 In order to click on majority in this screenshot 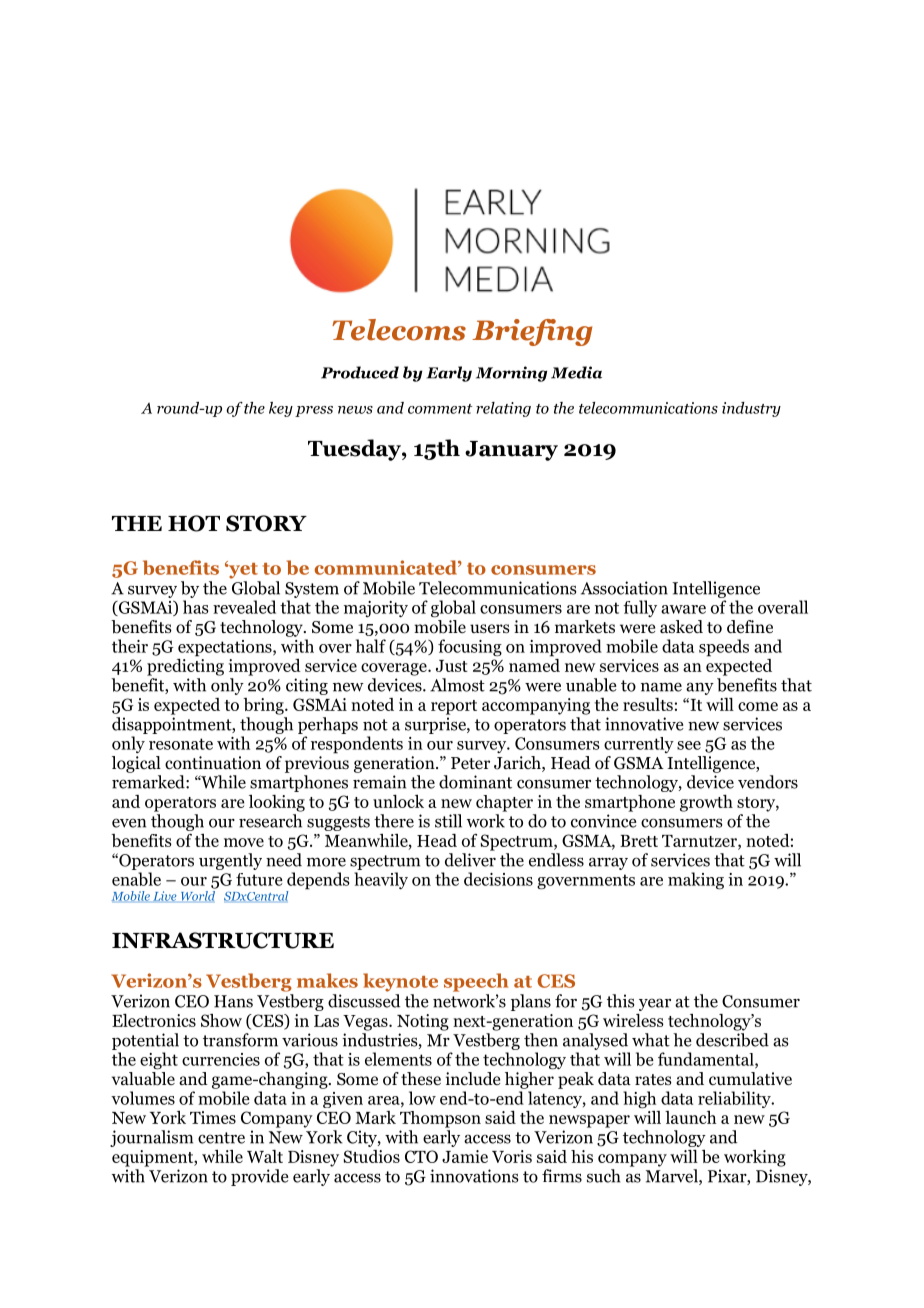, I will do `click(376, 609)`.
